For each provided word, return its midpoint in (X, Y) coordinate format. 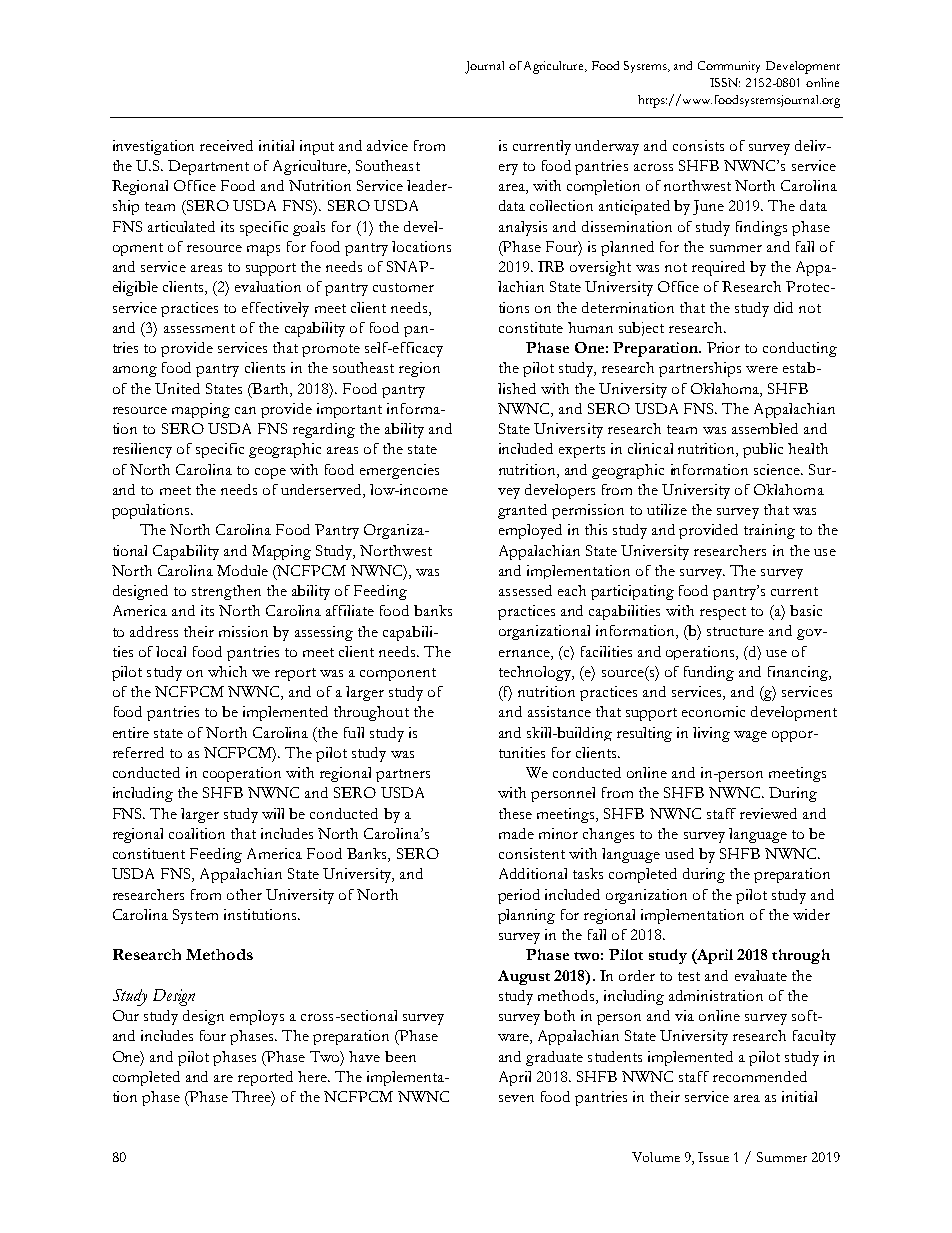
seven (516, 1098)
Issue (713, 1157)
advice (387, 145)
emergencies (399, 471)
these (515, 813)
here (314, 1076)
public (763, 450)
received (226, 145)
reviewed (768, 813)
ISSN (725, 82)
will (273, 813)
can (245, 410)
